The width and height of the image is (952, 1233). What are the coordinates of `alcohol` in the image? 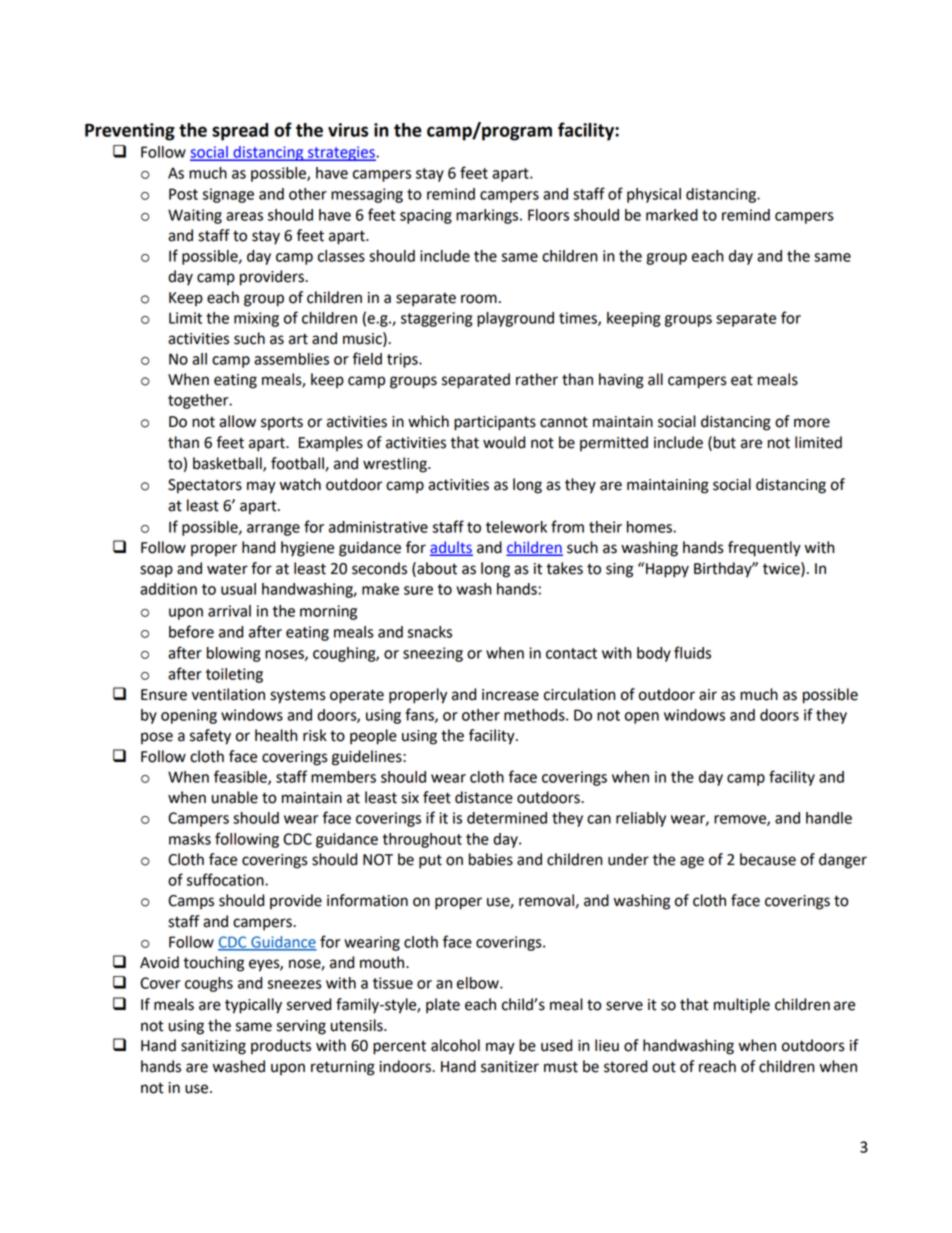 It's located at (455, 1045).
